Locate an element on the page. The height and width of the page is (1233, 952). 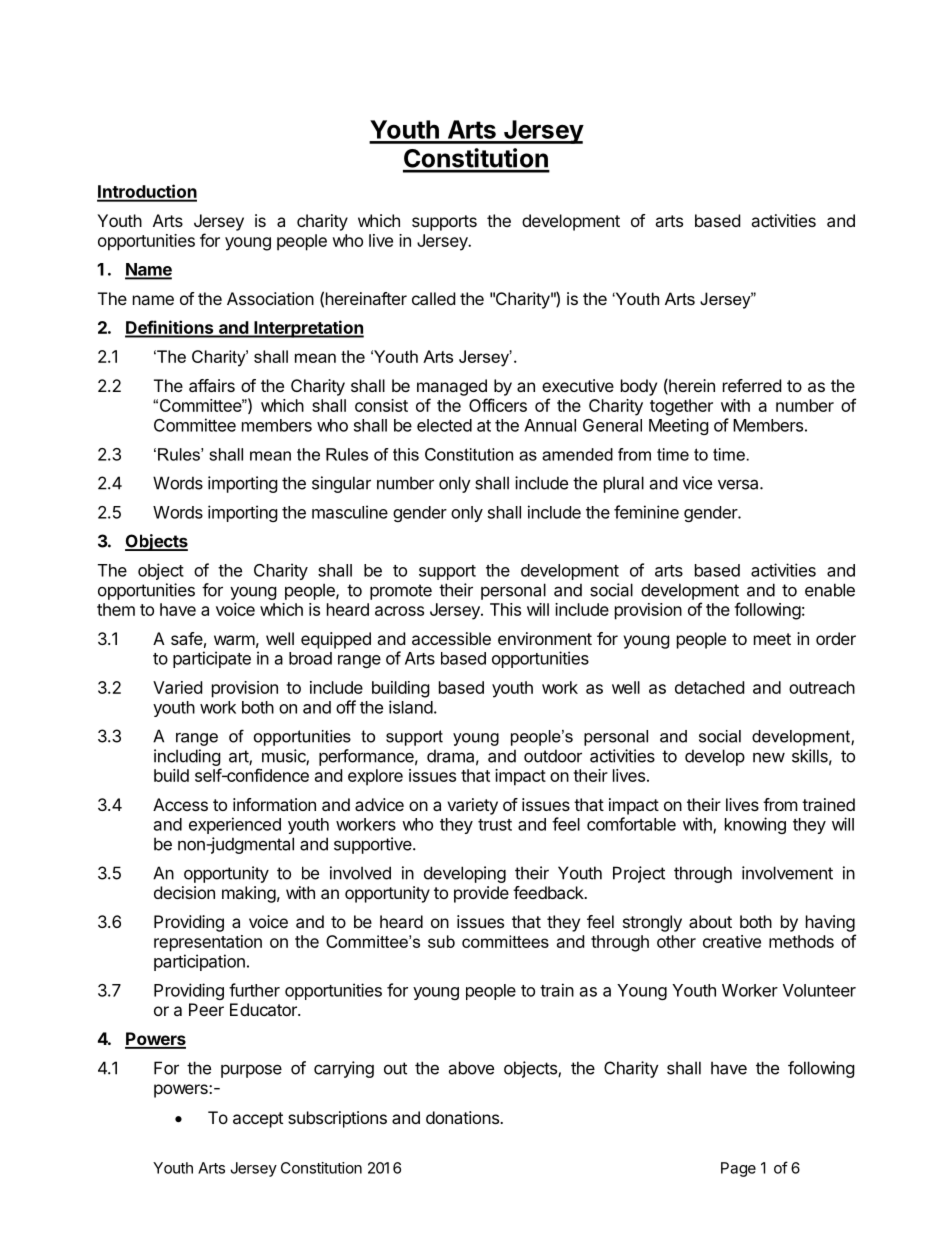
enable is located at coordinates (830, 590).
